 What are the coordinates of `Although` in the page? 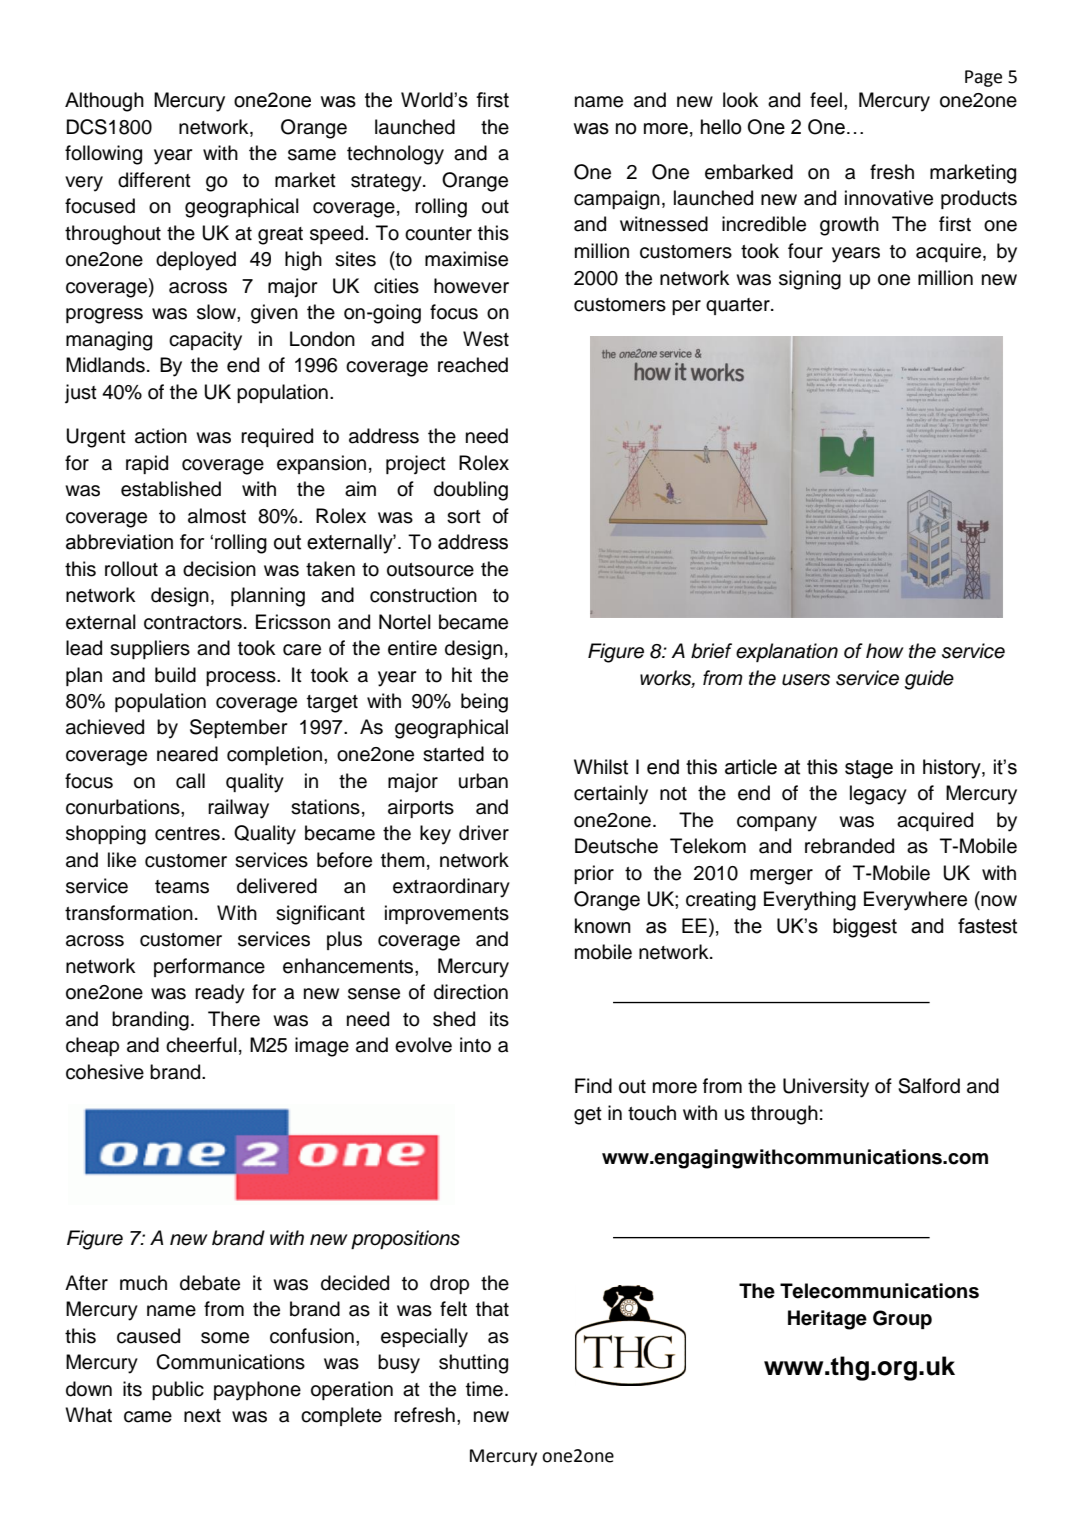 It's located at (104, 102).
